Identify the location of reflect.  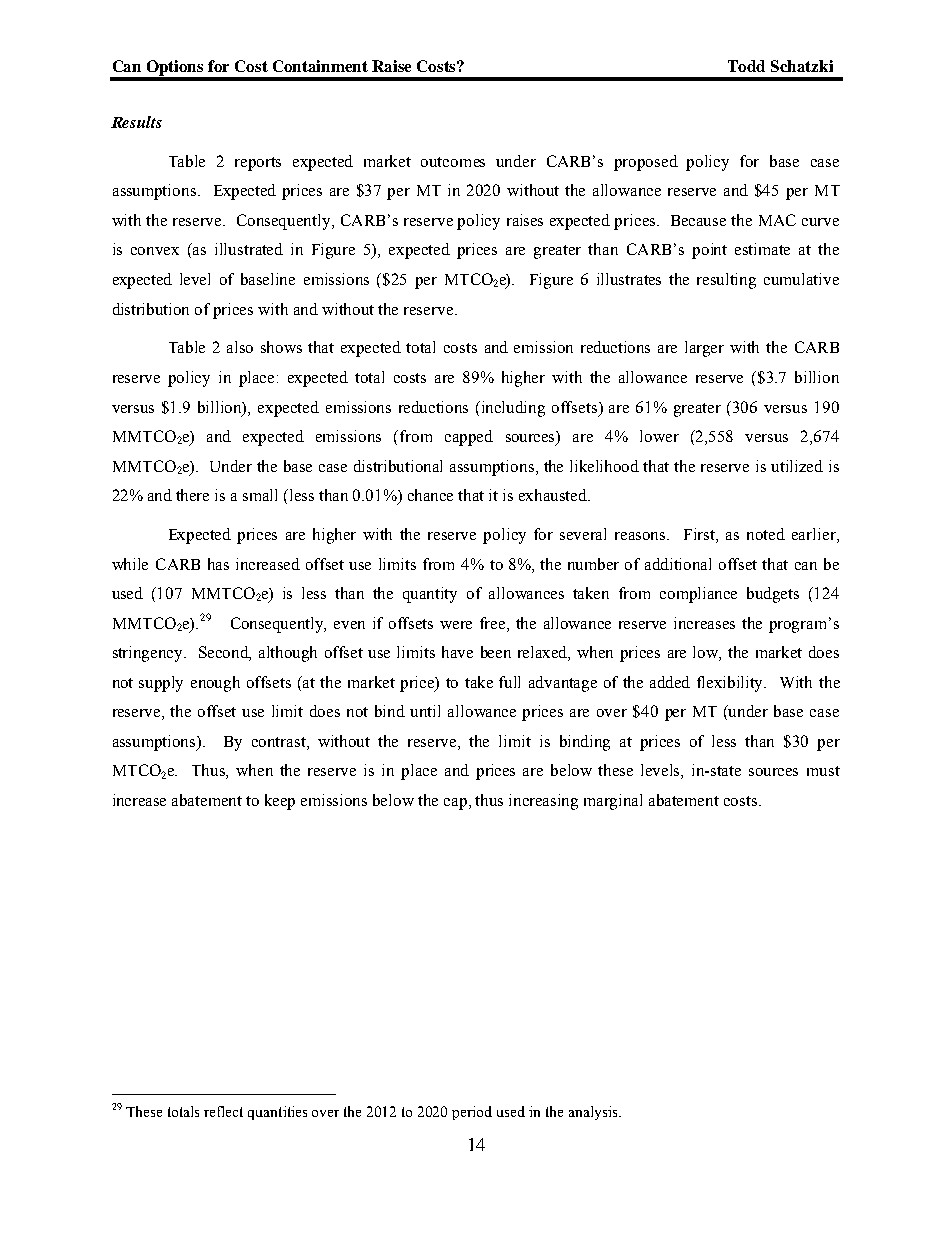
(223, 1111).
